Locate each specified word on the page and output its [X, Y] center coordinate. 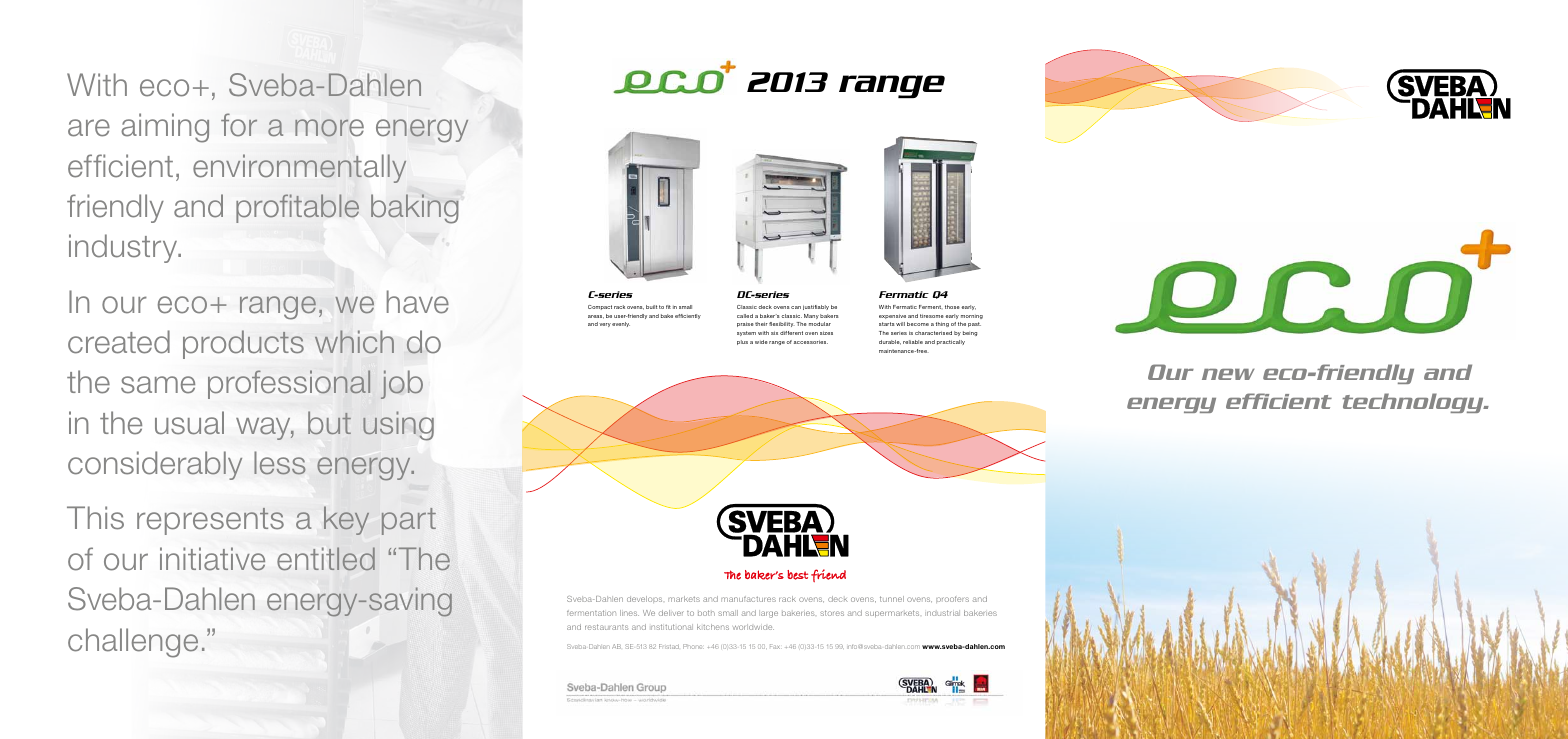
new [1228, 374]
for [239, 125]
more [329, 128]
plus [742, 342]
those [952, 307]
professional [289, 384]
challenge [133, 643]
